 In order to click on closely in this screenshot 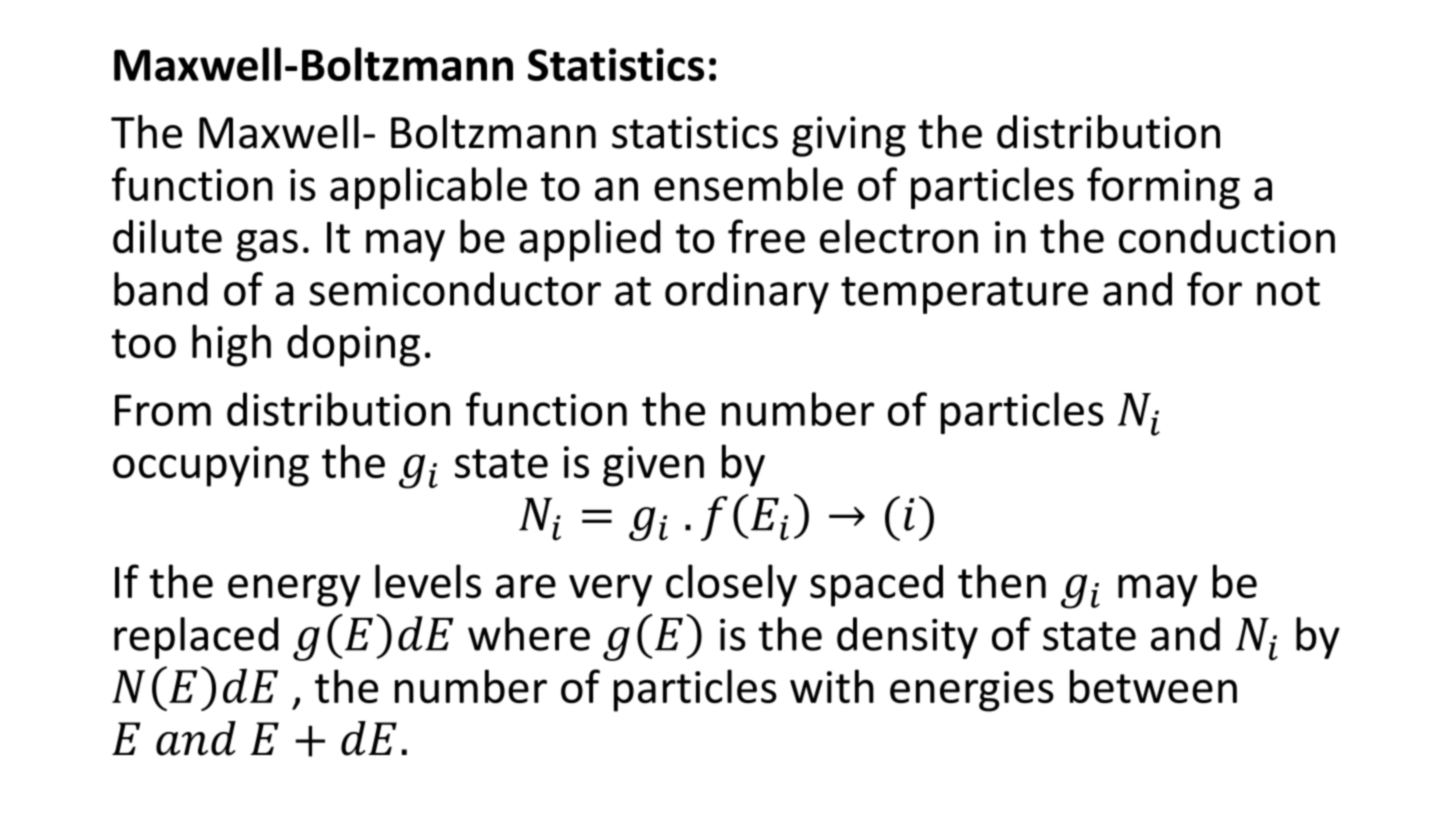, I will do `click(731, 585)`.
